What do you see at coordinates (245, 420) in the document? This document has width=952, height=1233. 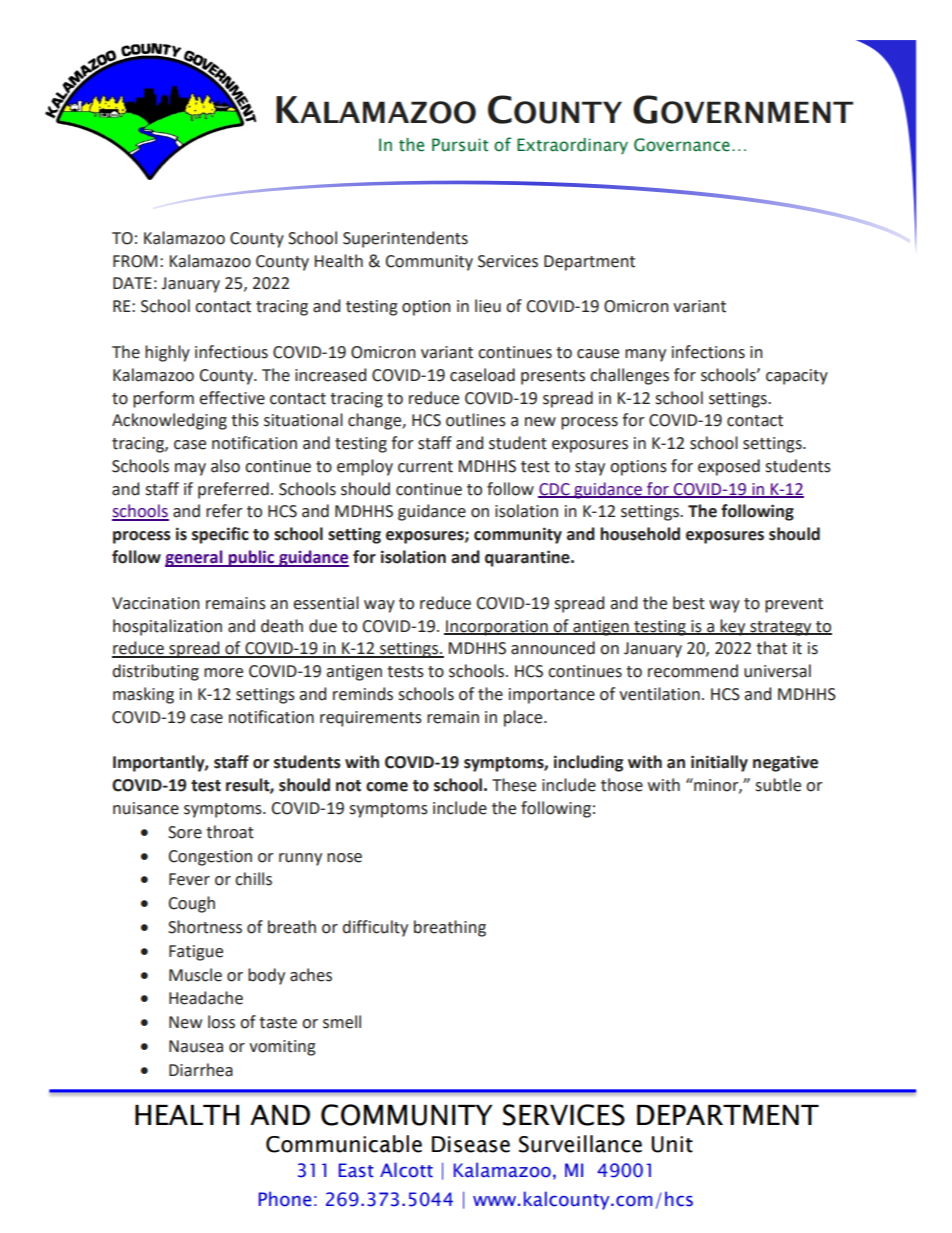 I see `this` at bounding box center [245, 420].
